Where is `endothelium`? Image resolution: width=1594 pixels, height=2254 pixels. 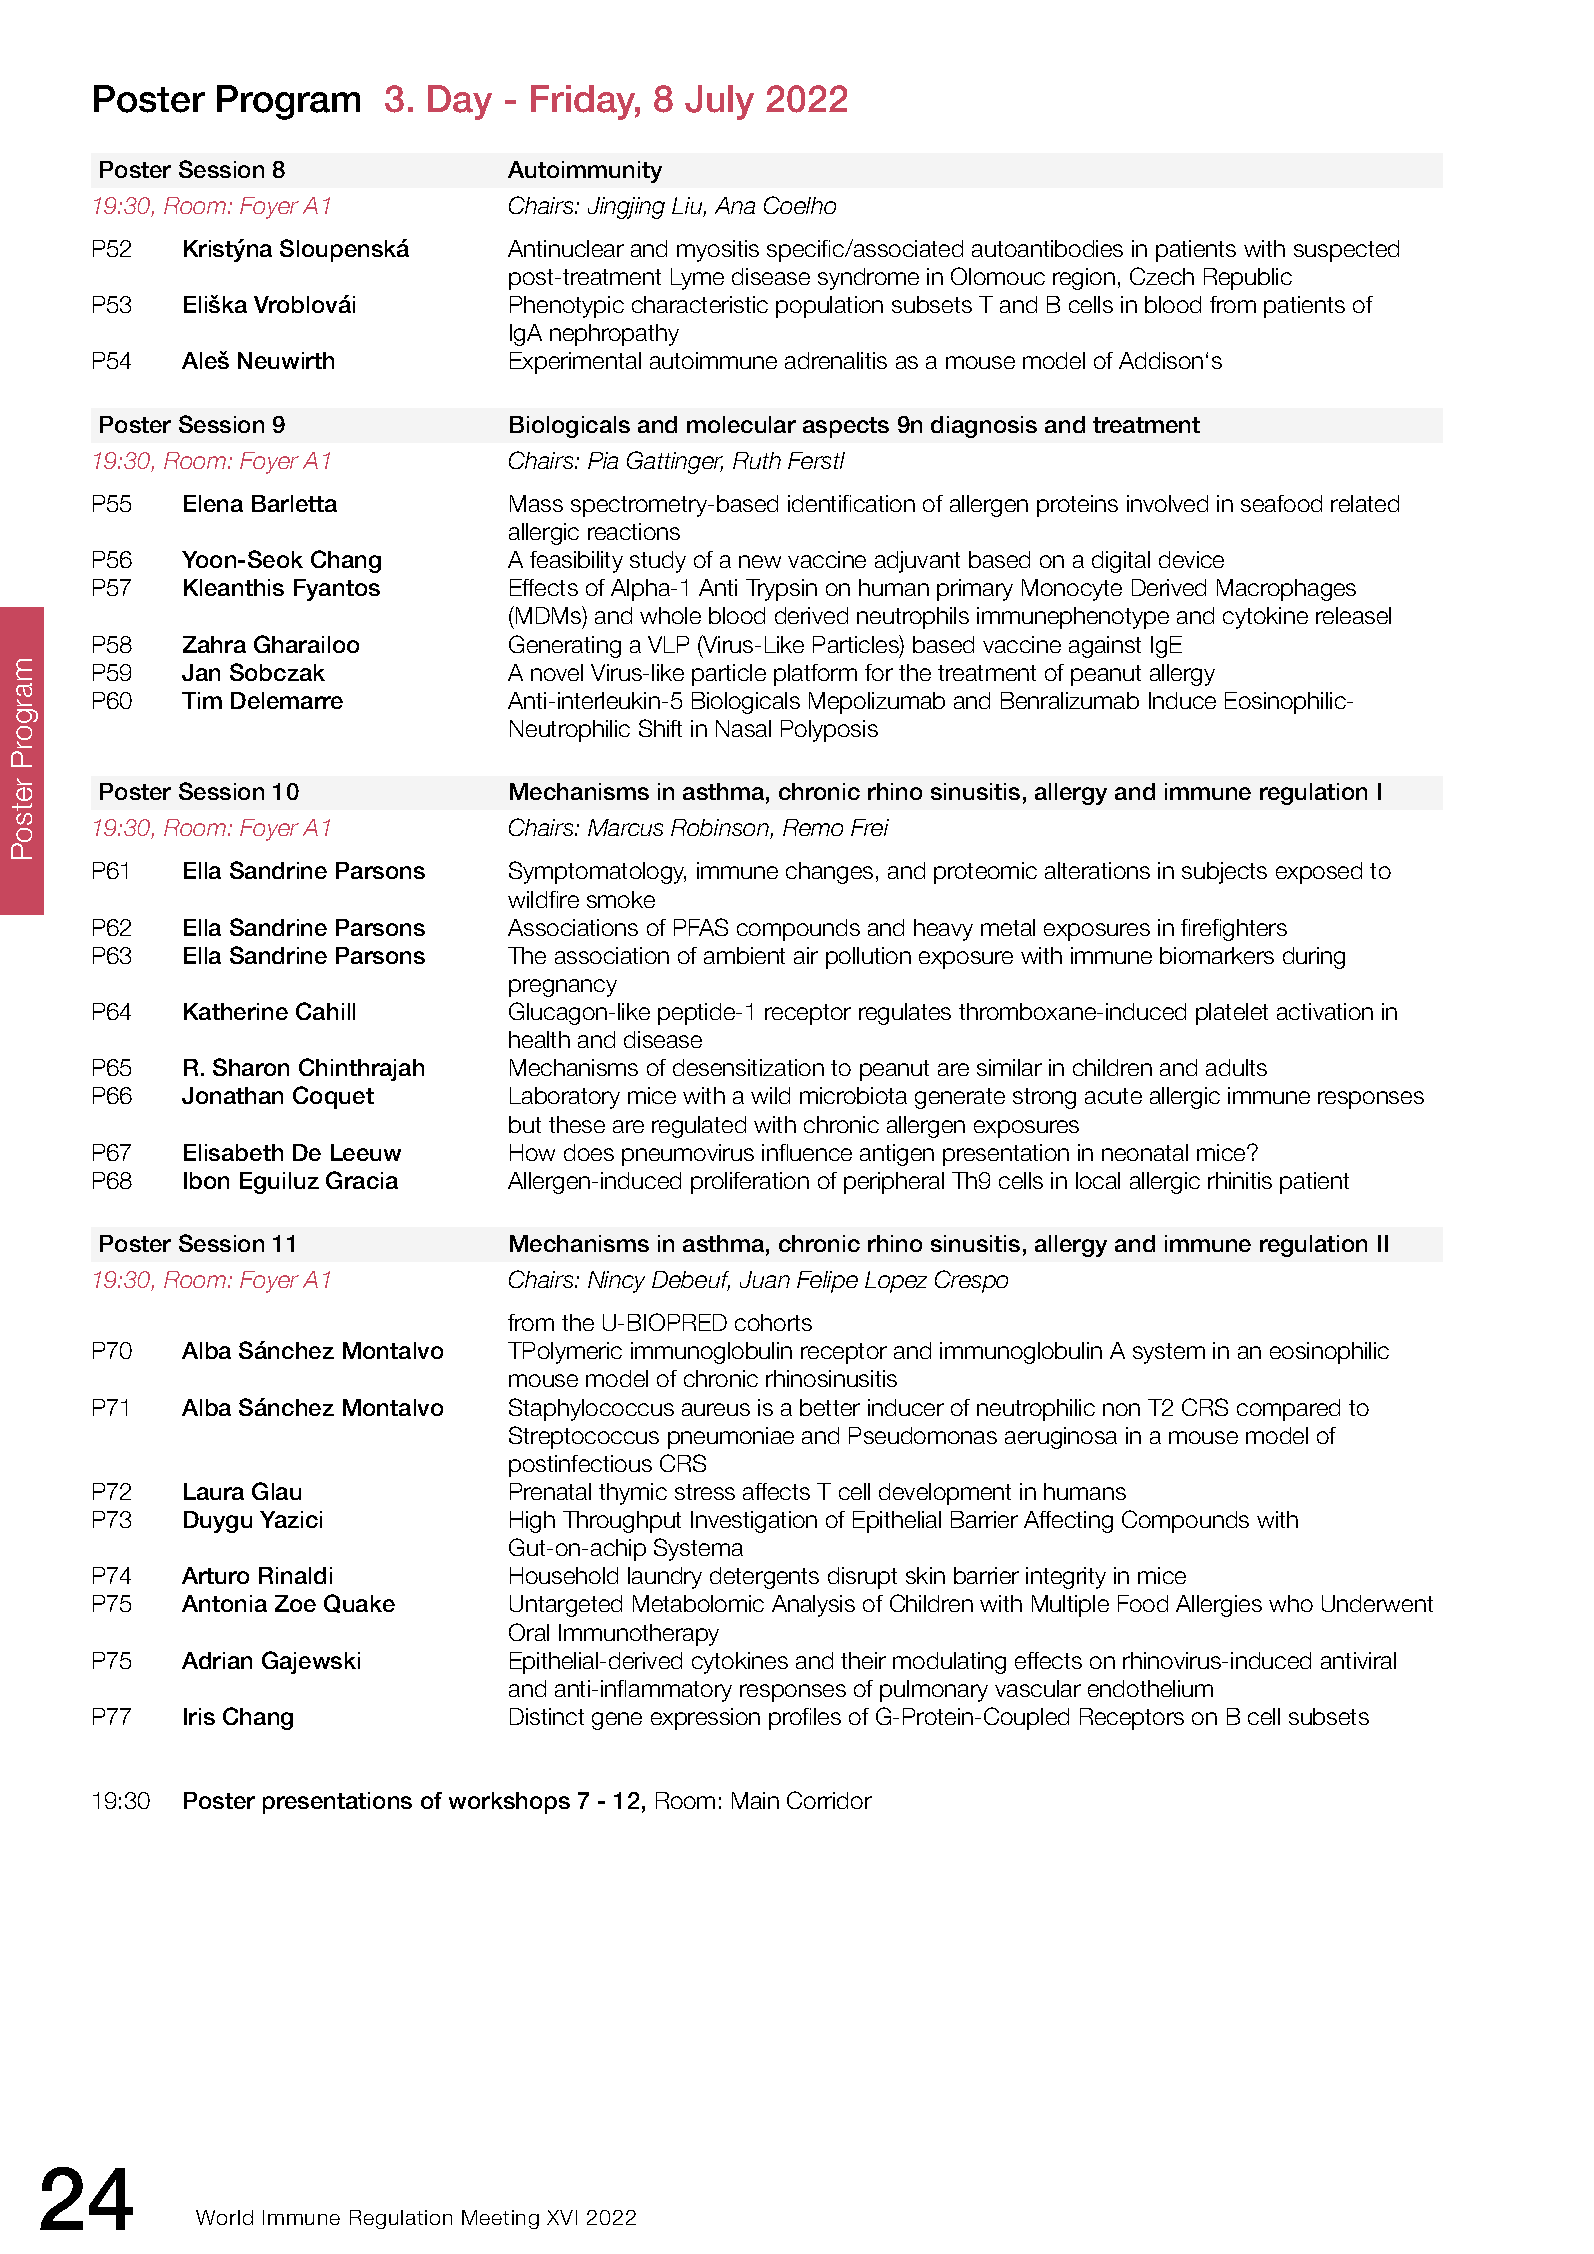
endothelium is located at coordinates (1150, 1688).
